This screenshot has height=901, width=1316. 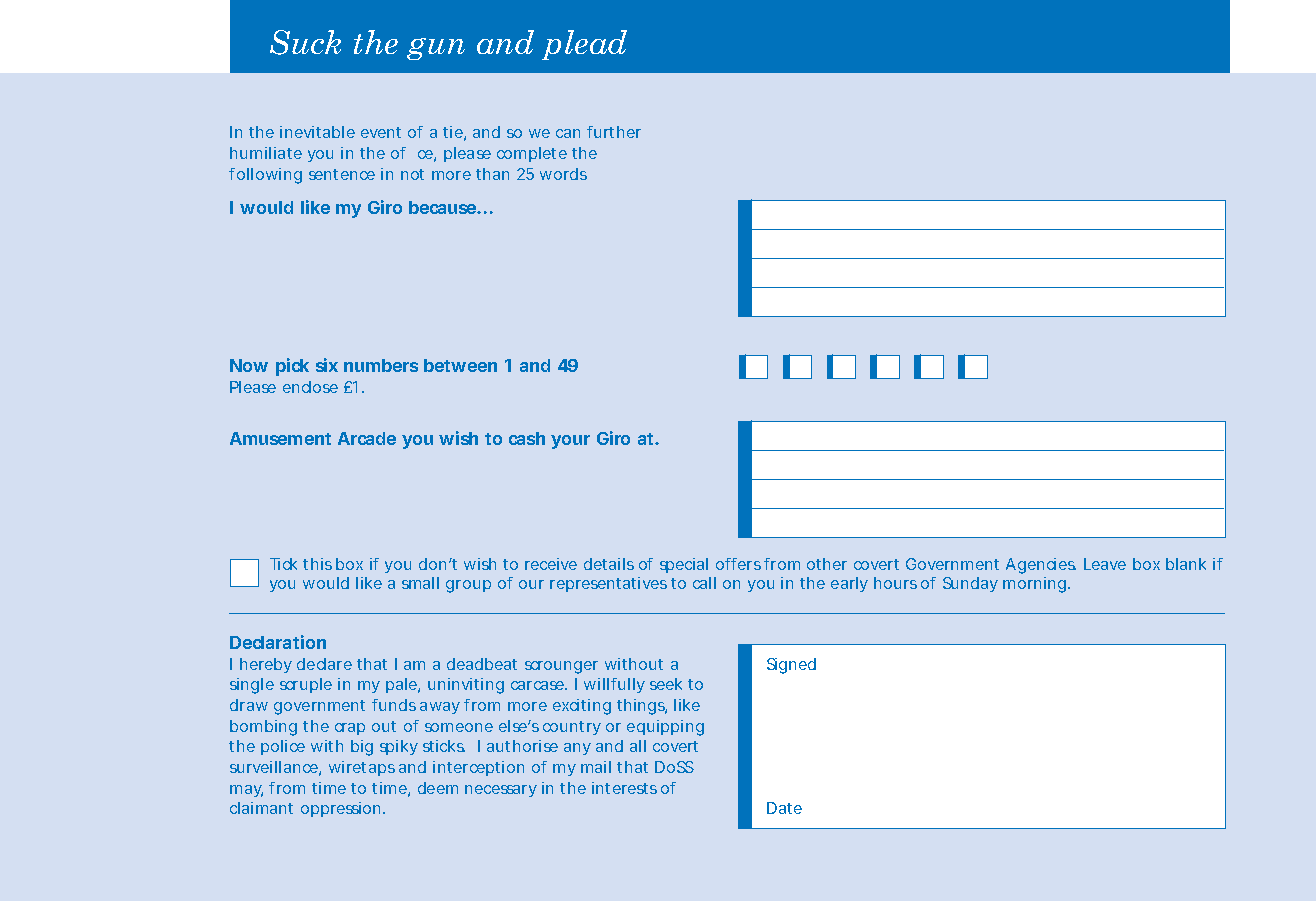 I want to click on wiretaps, so click(x=362, y=768).
